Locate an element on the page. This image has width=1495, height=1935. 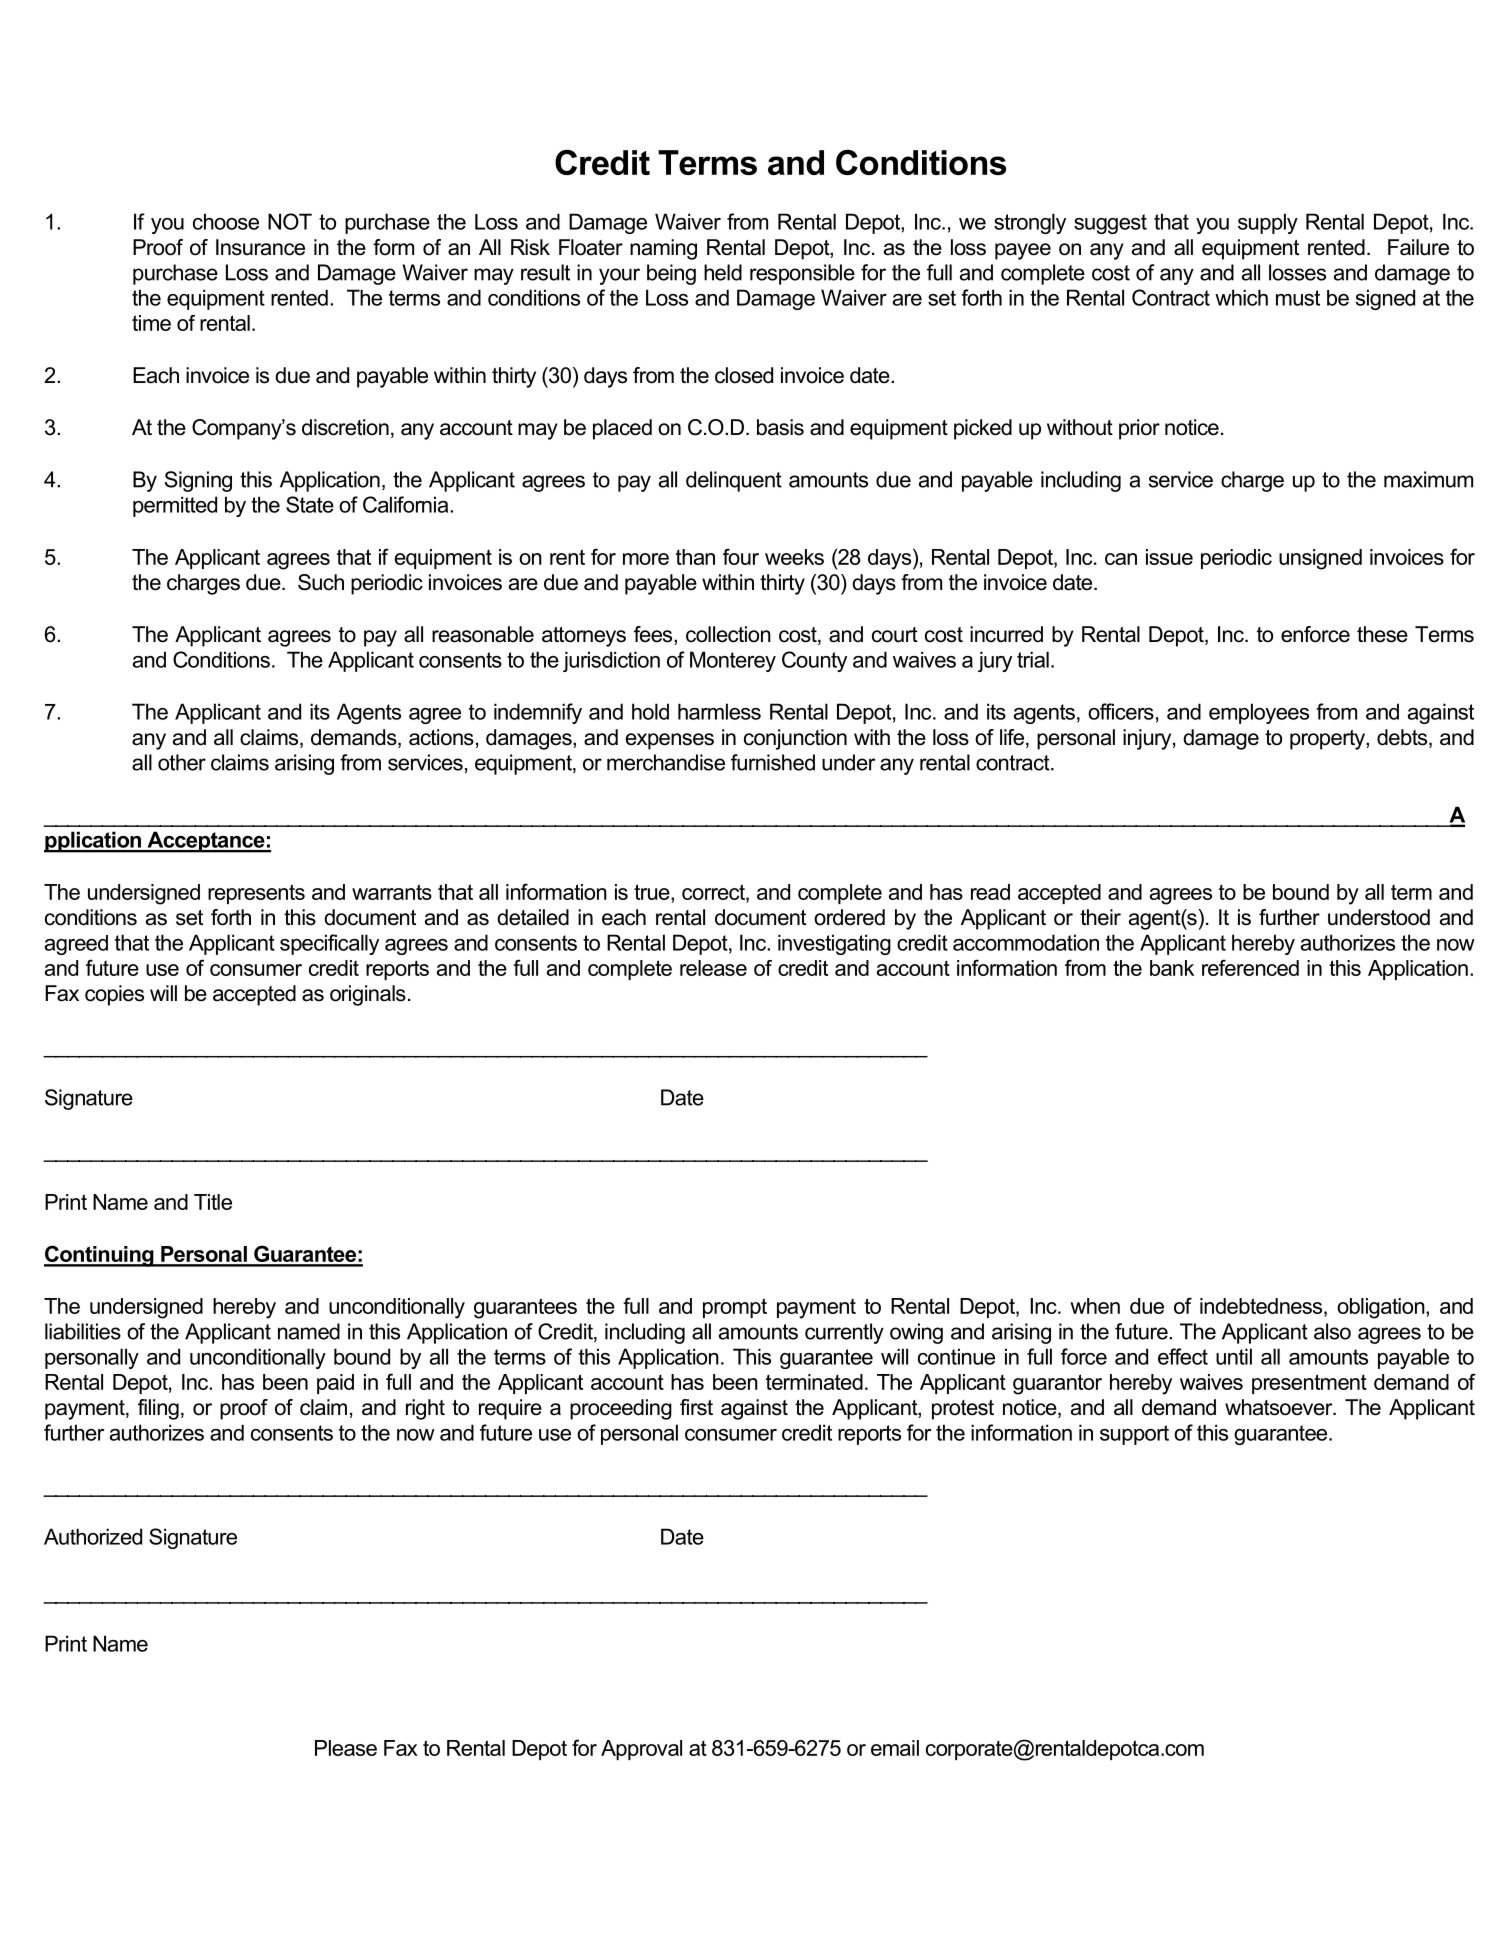
Insurance is located at coordinates (260, 247).
